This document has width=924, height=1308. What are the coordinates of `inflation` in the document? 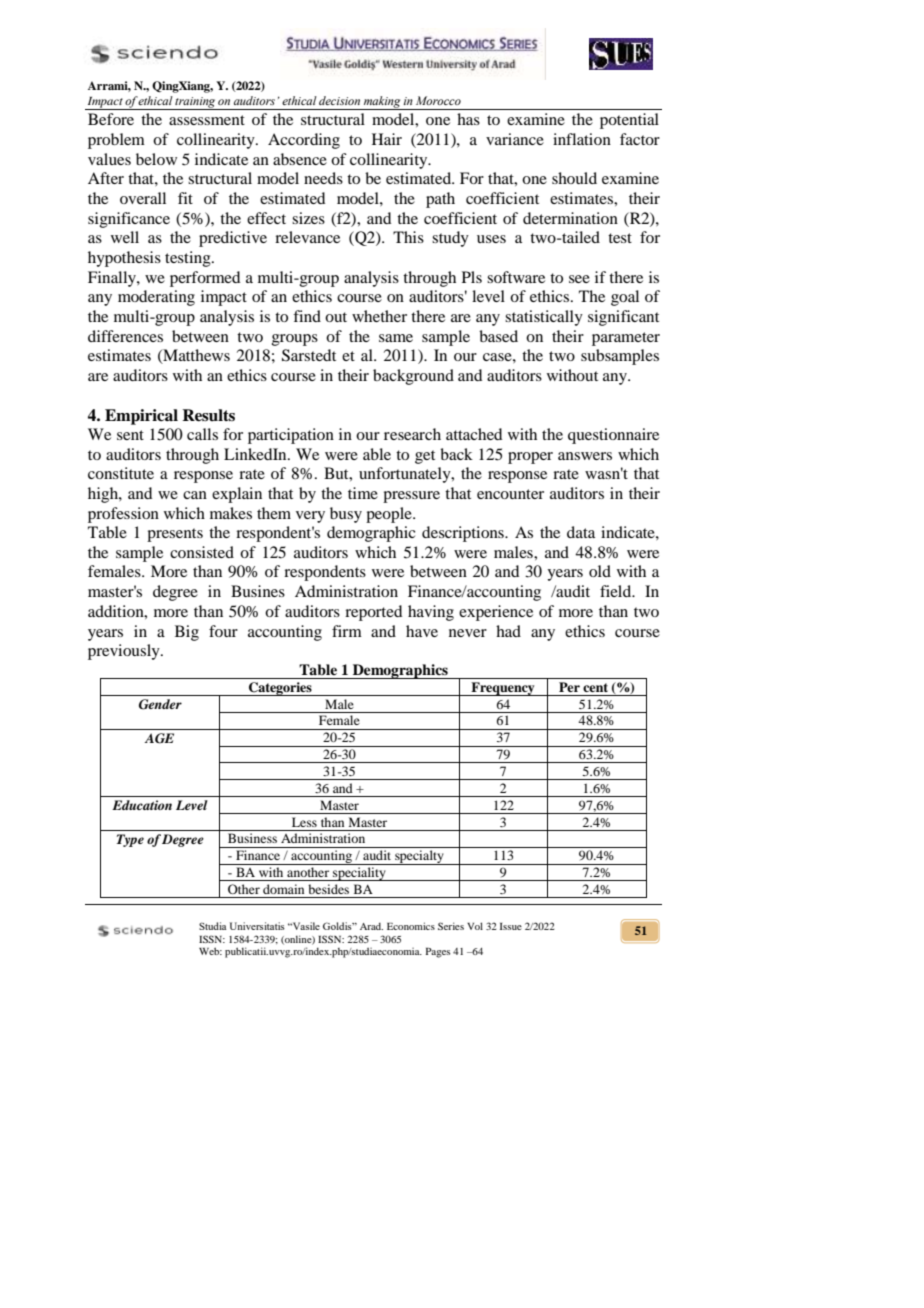 It's located at (582, 139).
